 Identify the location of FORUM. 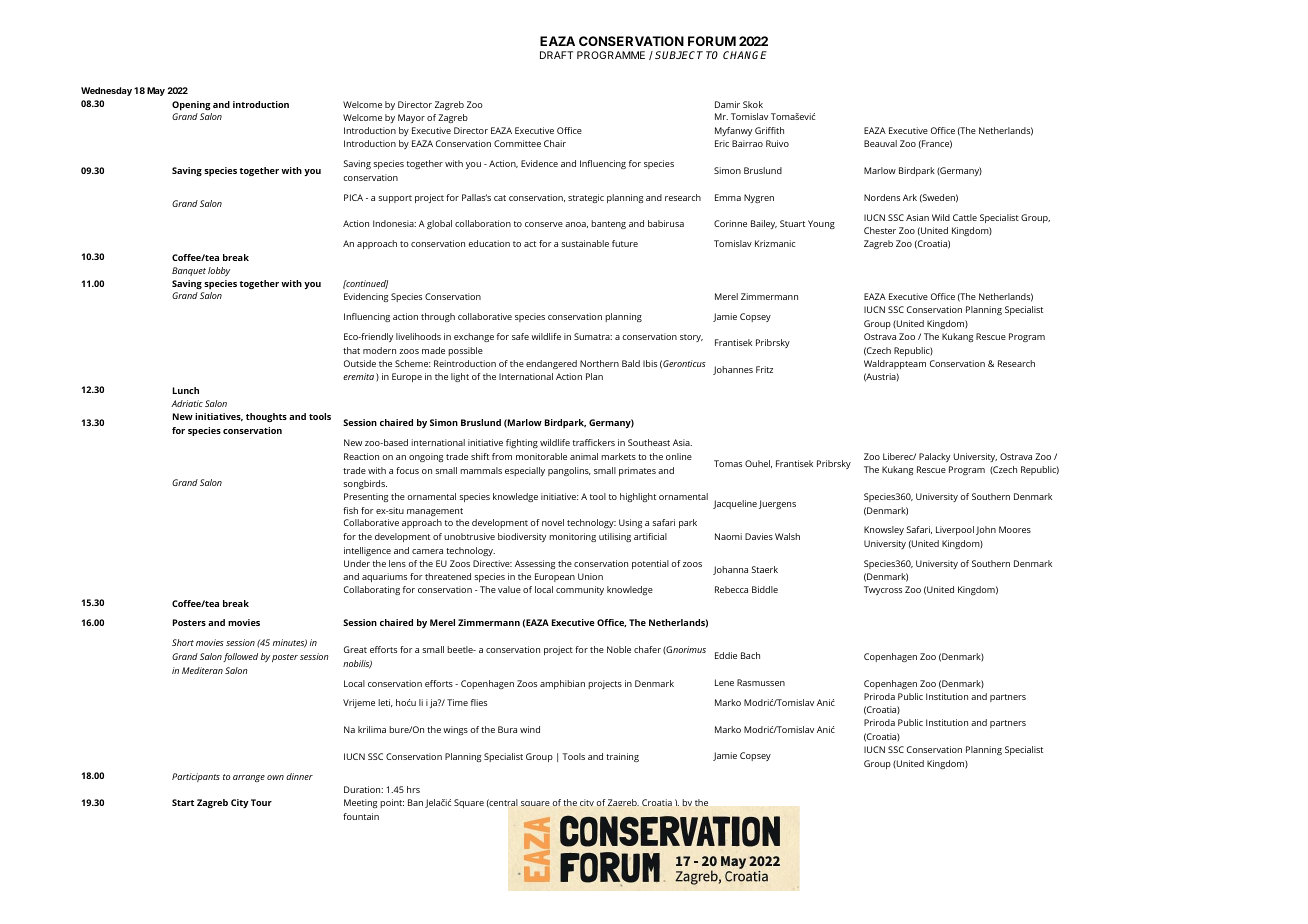
(712, 41).
